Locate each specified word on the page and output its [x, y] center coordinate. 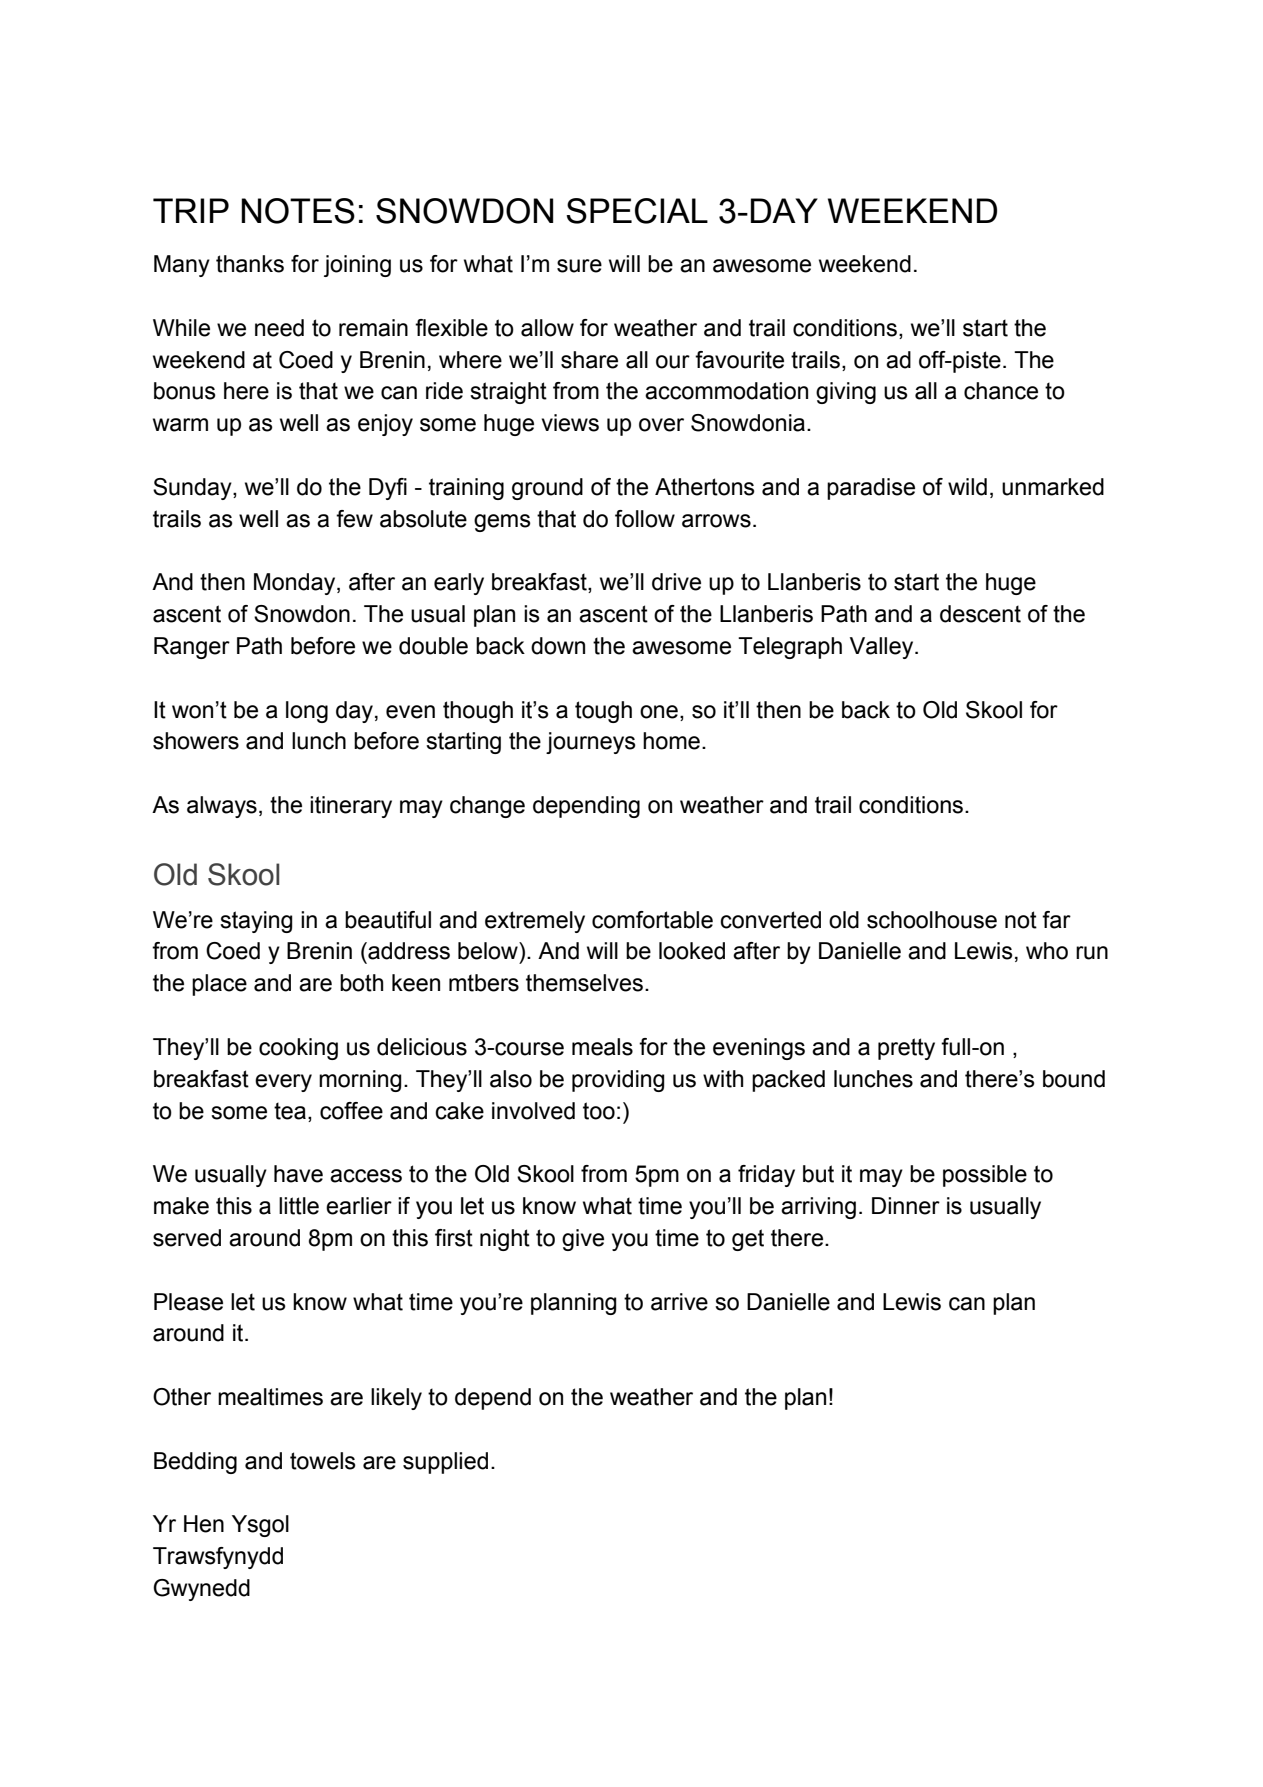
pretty [906, 1049]
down [558, 646]
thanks [250, 264]
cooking [298, 1049]
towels [323, 1461]
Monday [296, 584]
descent [980, 614]
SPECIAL [637, 211]
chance [1001, 391]
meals [602, 1047]
